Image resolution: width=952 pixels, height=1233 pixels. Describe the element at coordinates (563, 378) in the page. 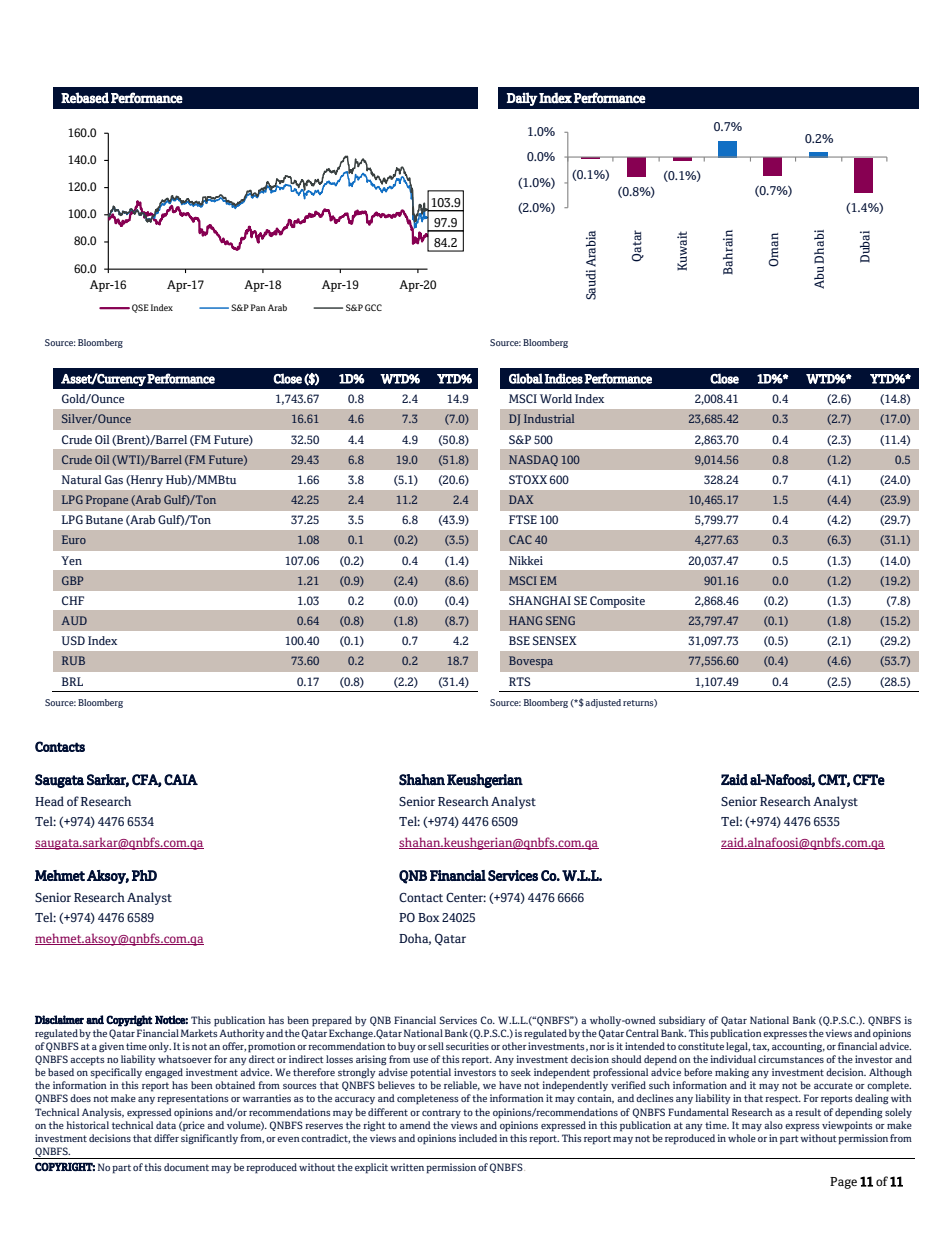

I see `Indices` at that location.
